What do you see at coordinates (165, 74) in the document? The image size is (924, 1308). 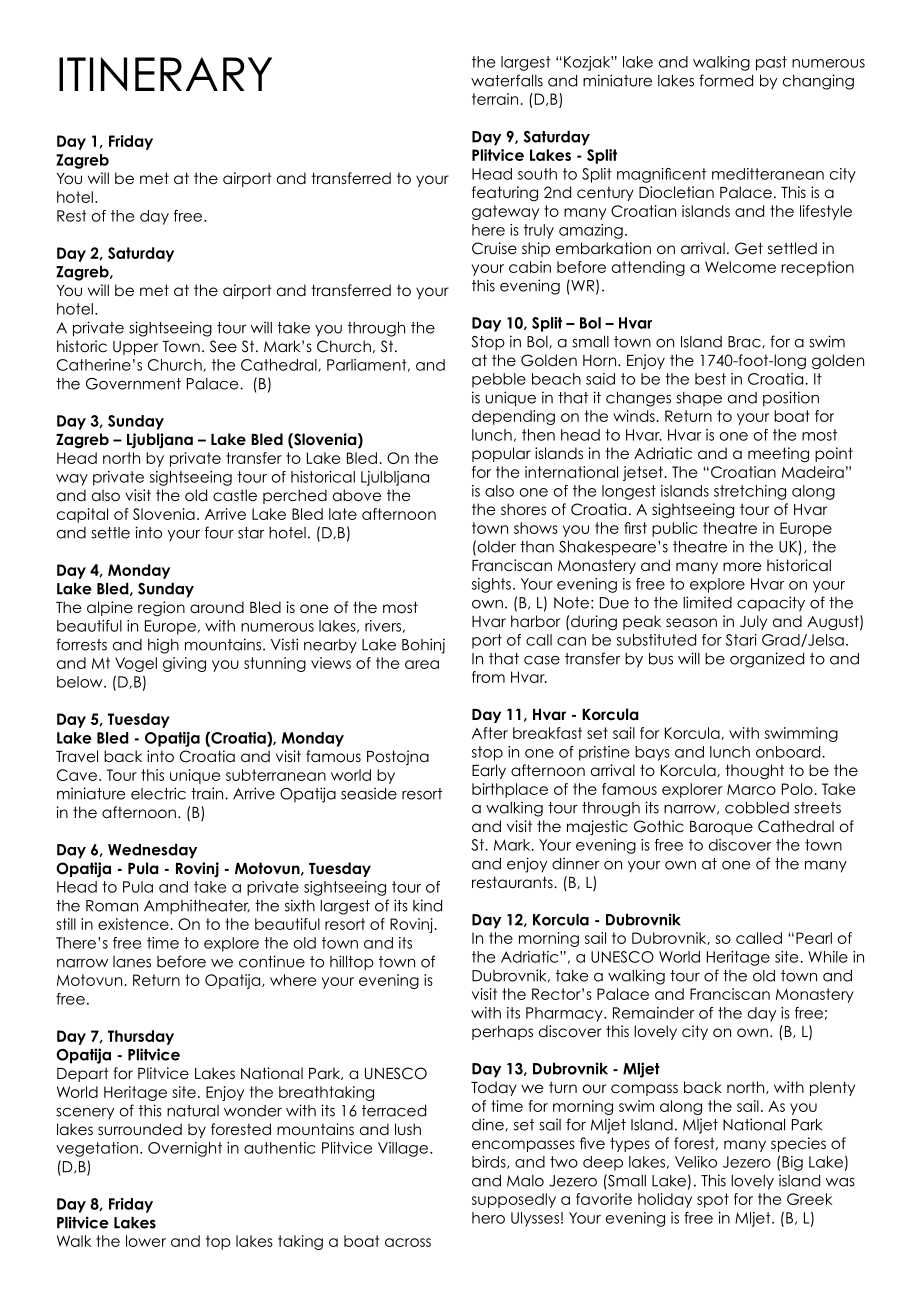 I see `ITINERARY` at bounding box center [165, 74].
